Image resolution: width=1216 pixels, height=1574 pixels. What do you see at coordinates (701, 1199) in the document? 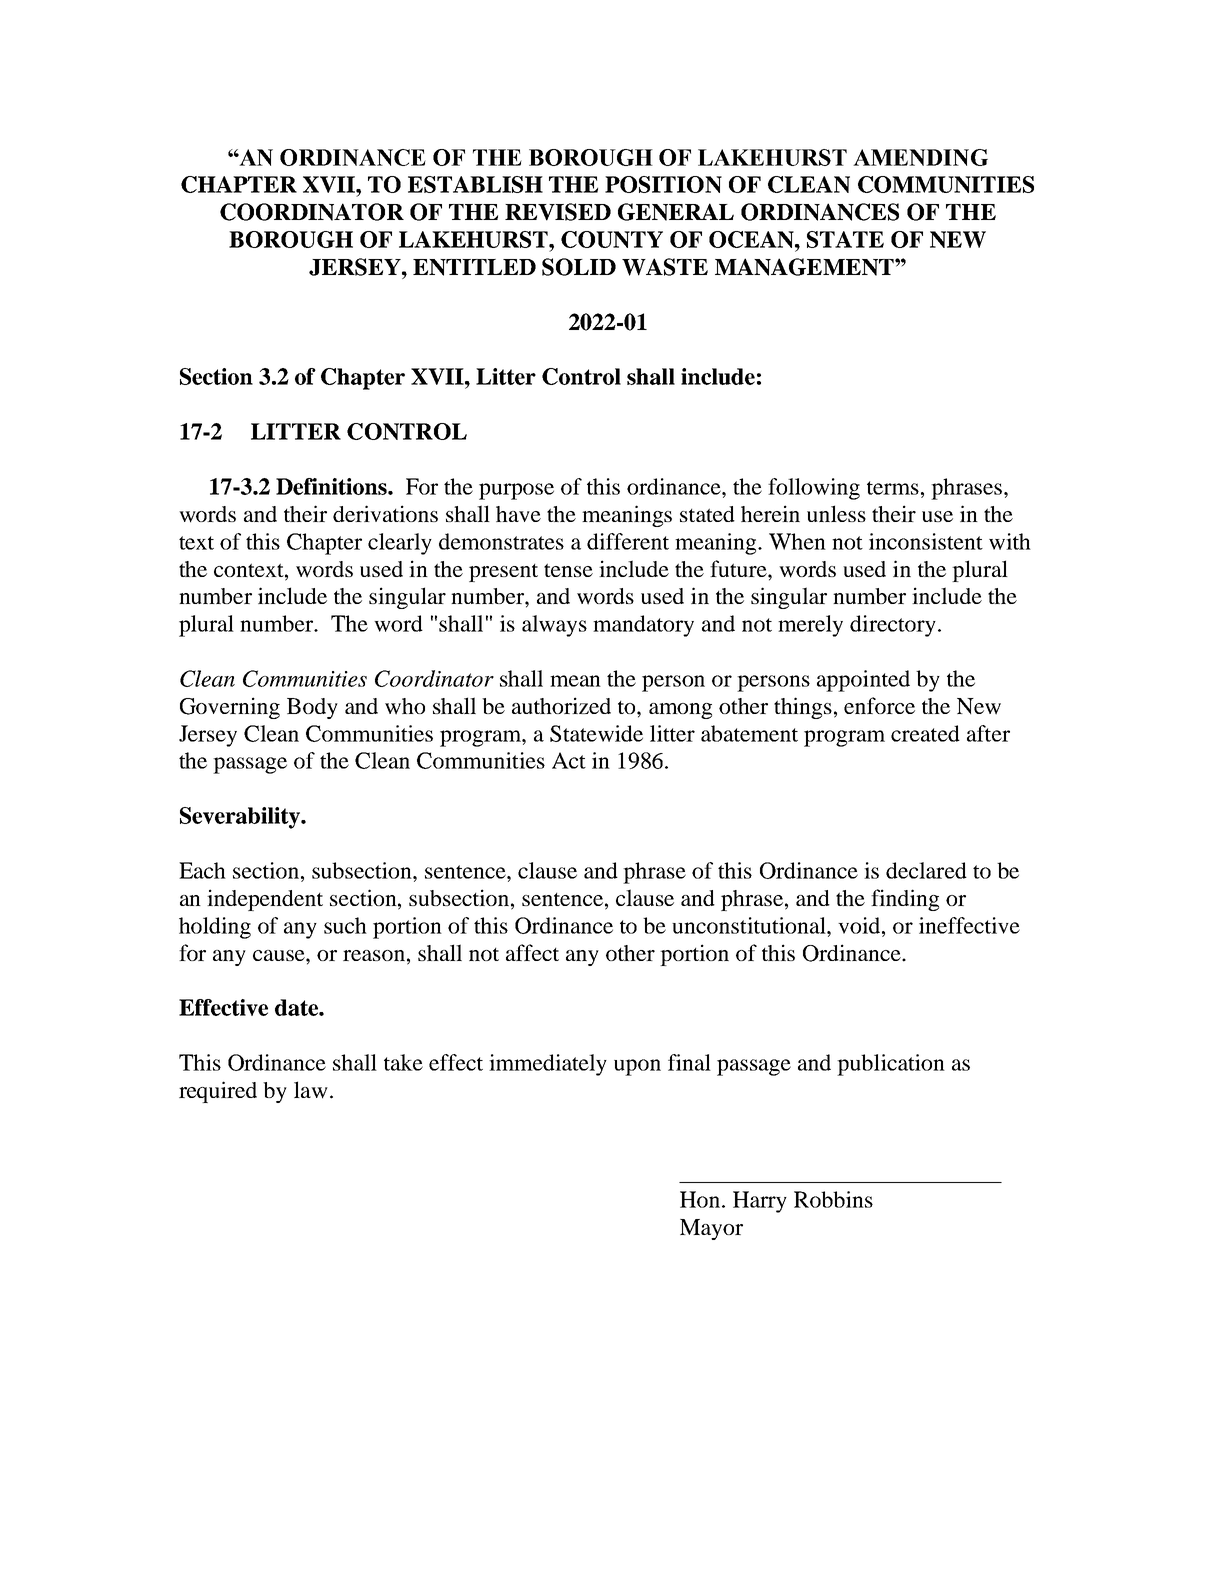
I see `Hon` at bounding box center [701, 1199].
